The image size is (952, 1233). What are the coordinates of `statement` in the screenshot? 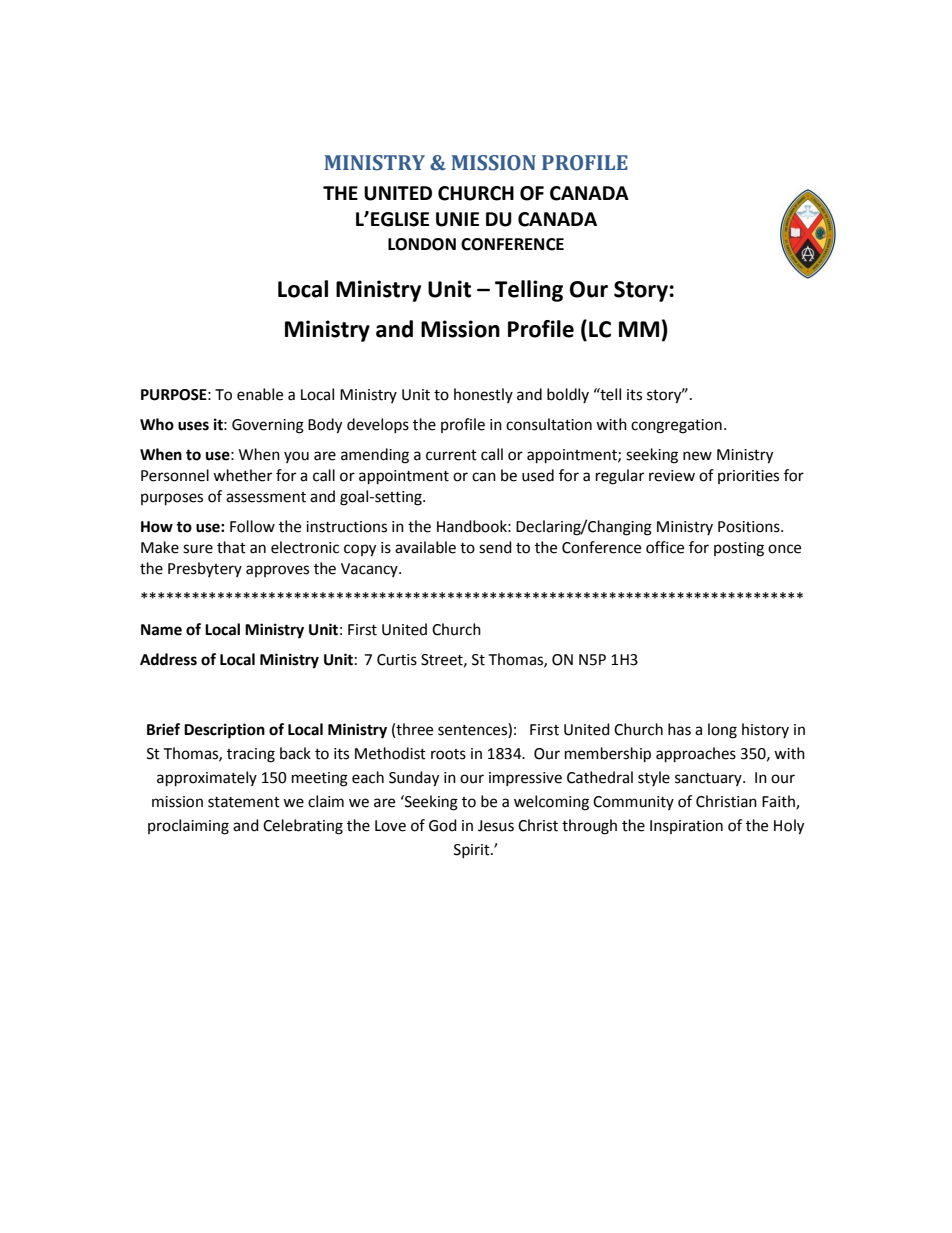 It's located at (244, 802).
